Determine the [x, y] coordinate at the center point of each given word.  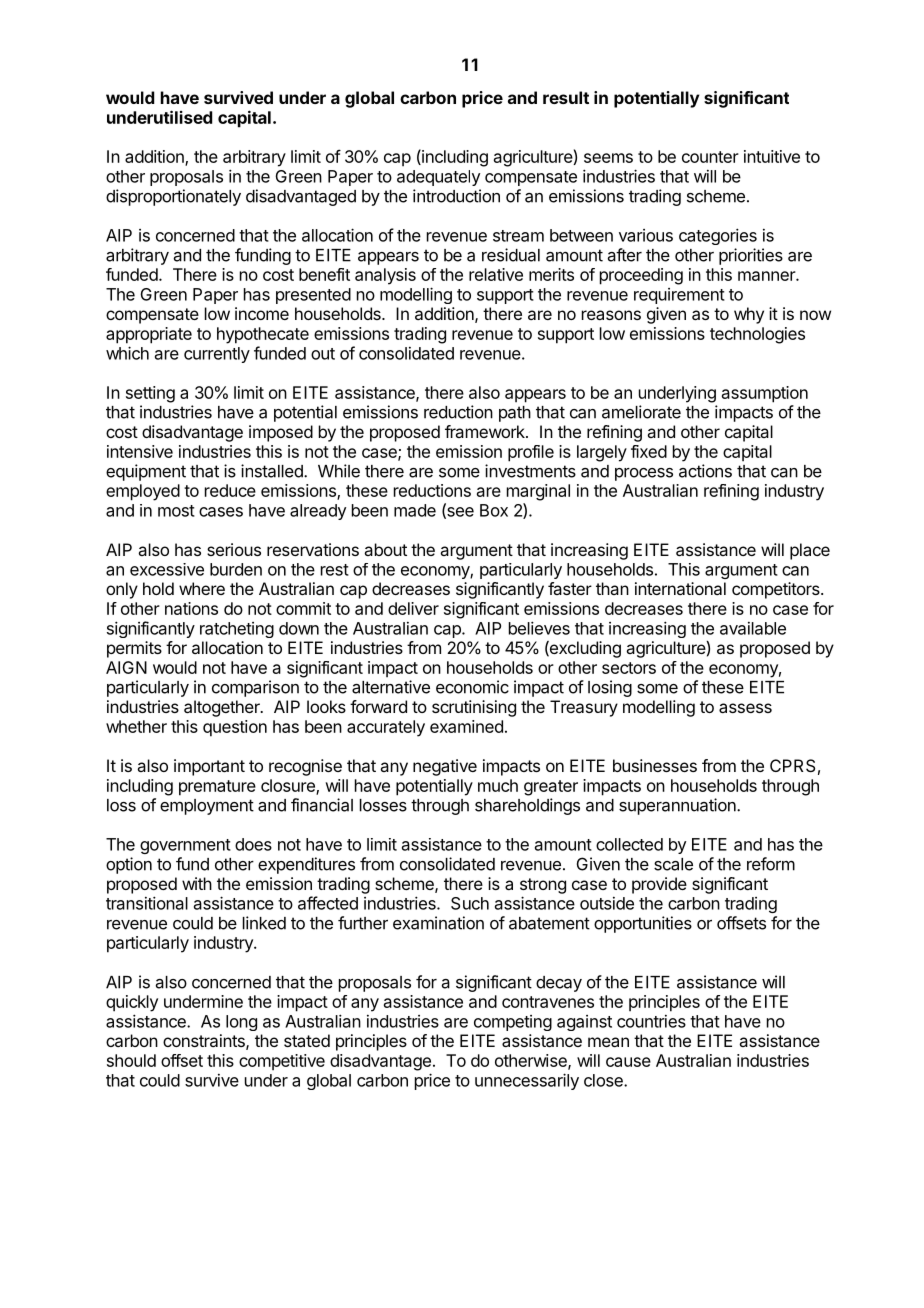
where [202, 588]
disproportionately [173, 197]
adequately [438, 178]
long [241, 1023]
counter [710, 157]
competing [513, 1023]
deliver [413, 608]
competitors [777, 590]
